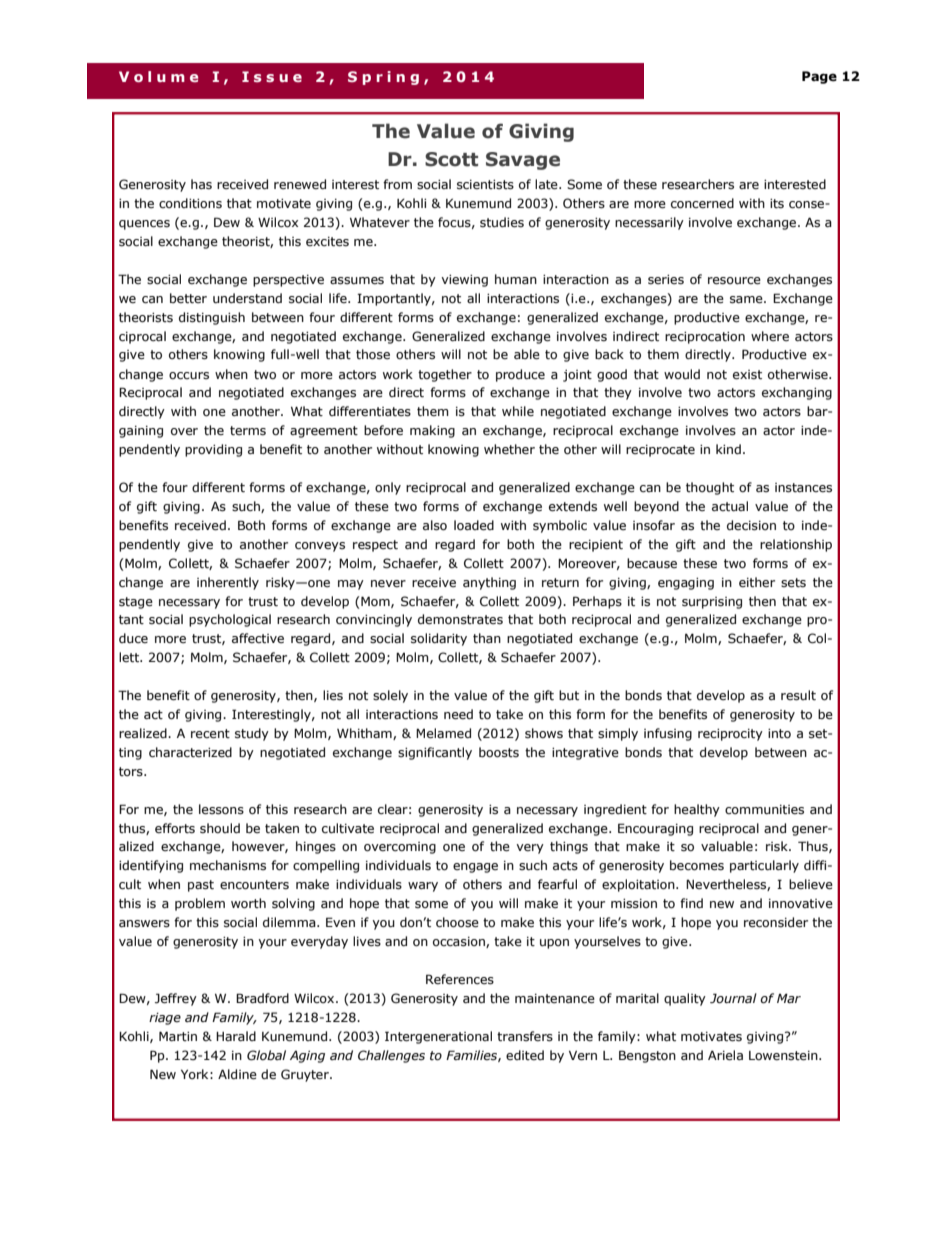  What do you see at coordinates (451, 159) in the screenshot?
I see `Scott` at bounding box center [451, 159].
